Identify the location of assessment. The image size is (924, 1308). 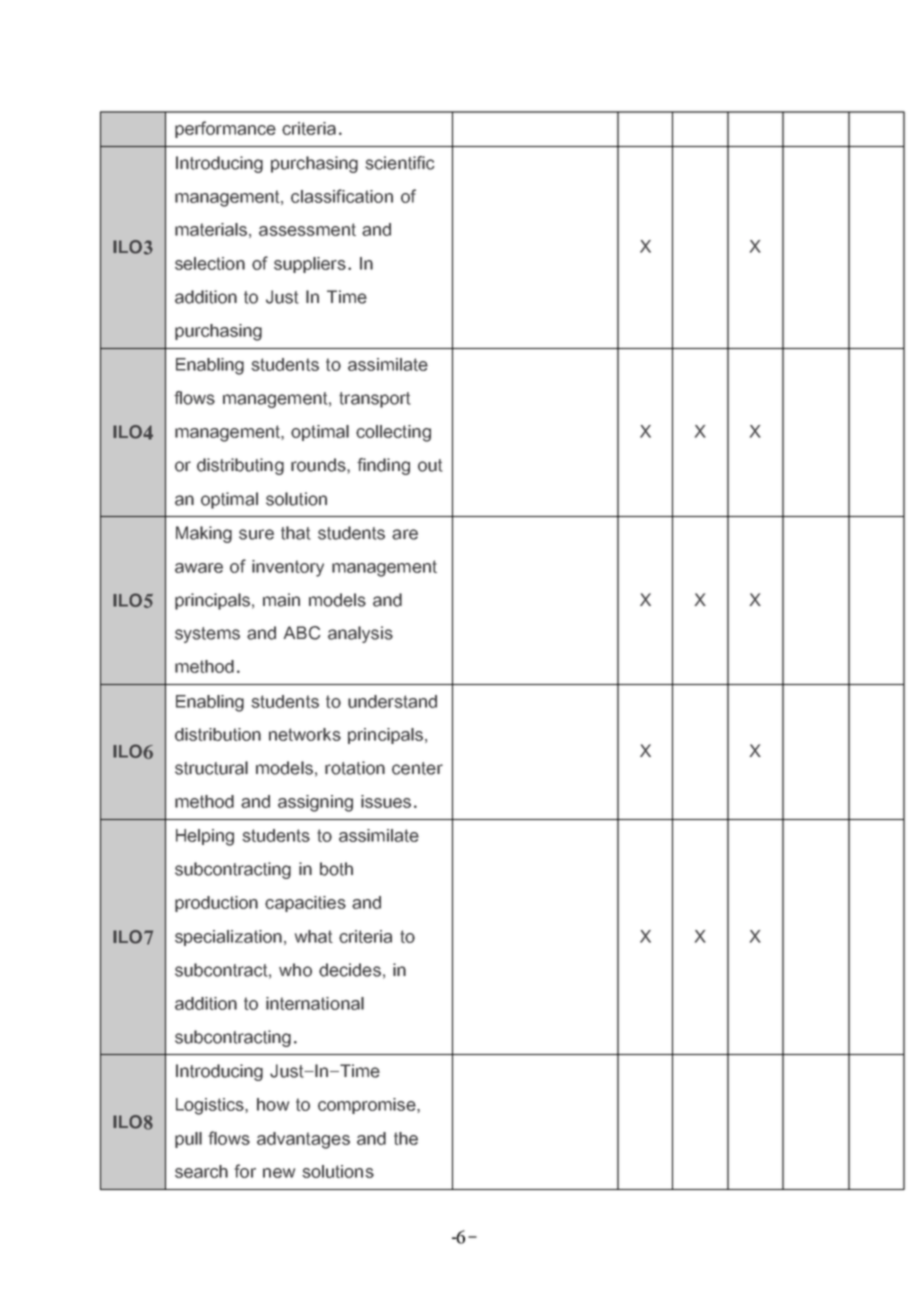
(307, 229).
